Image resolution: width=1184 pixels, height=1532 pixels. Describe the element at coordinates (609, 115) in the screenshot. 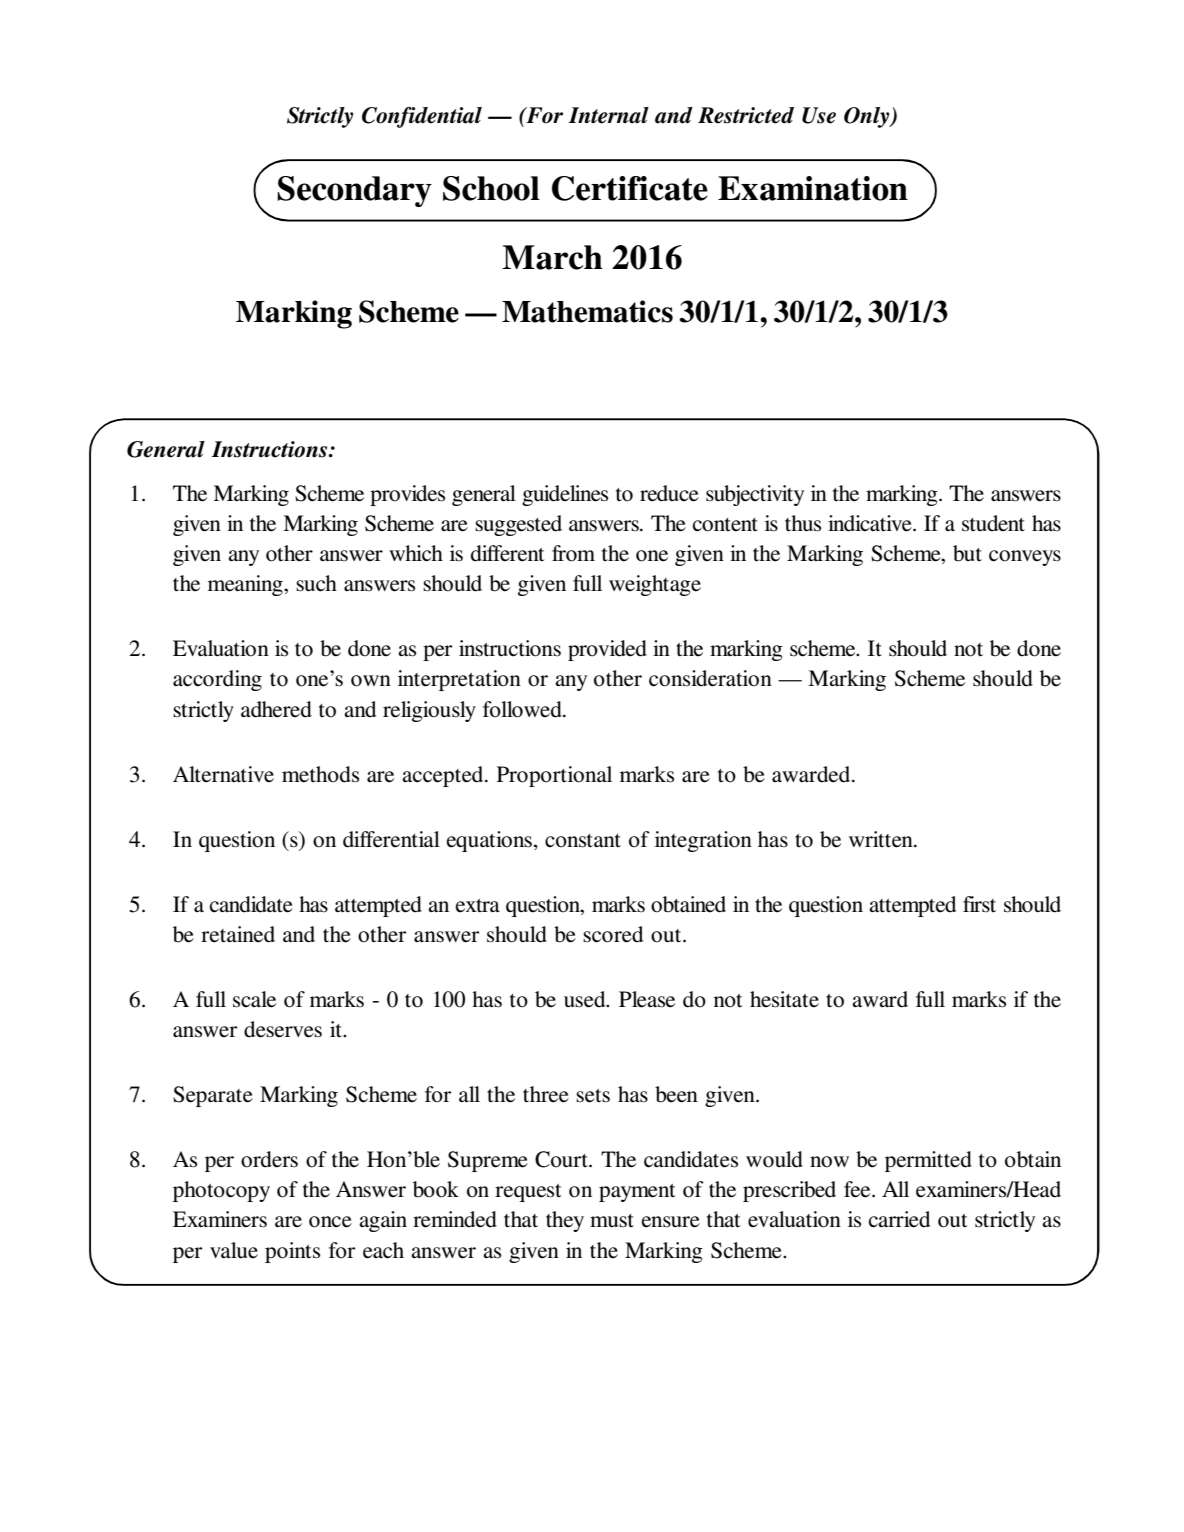

I see `Internal` at that location.
